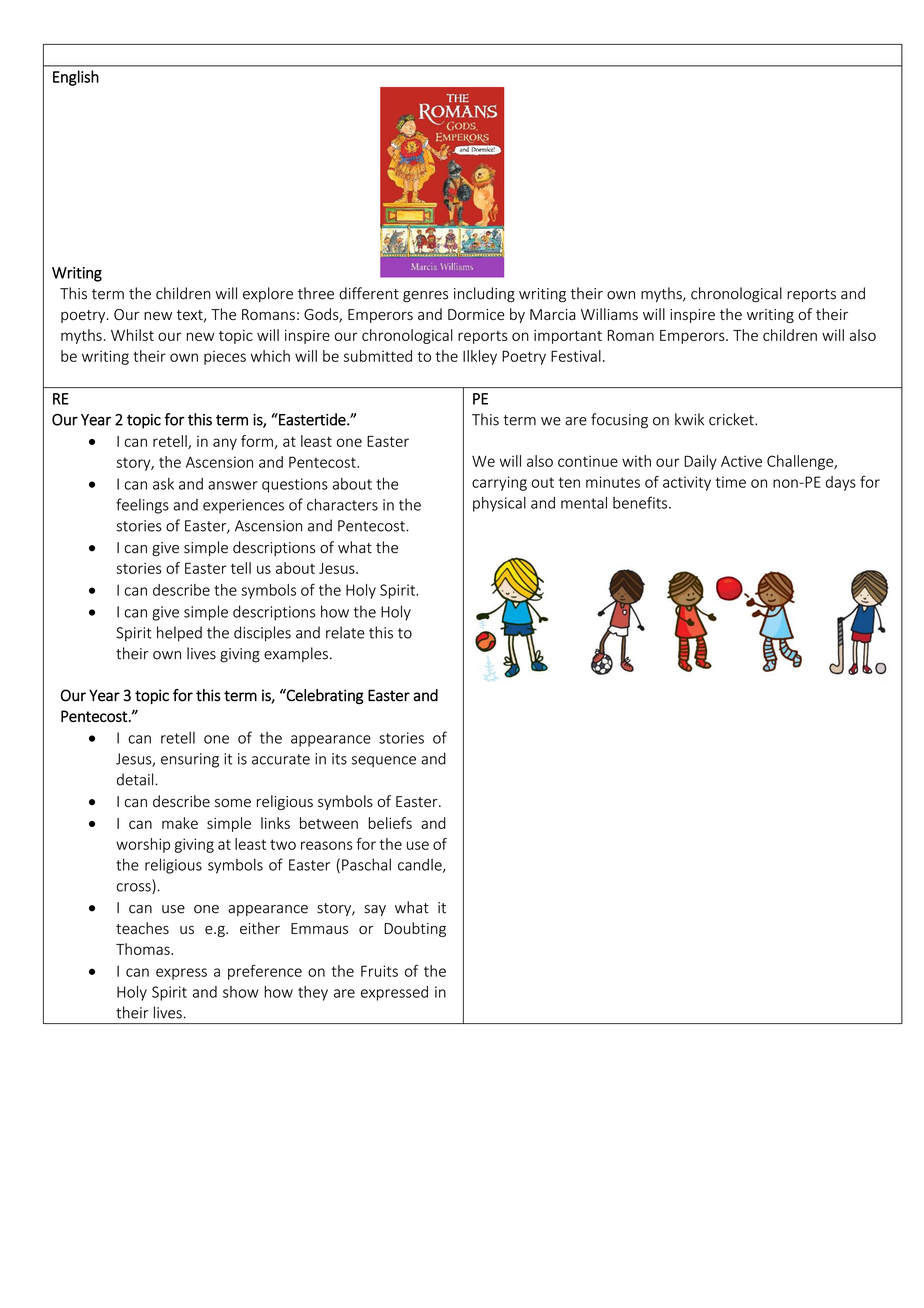  What do you see at coordinates (144, 949) in the page?
I see `Thomas` at bounding box center [144, 949].
